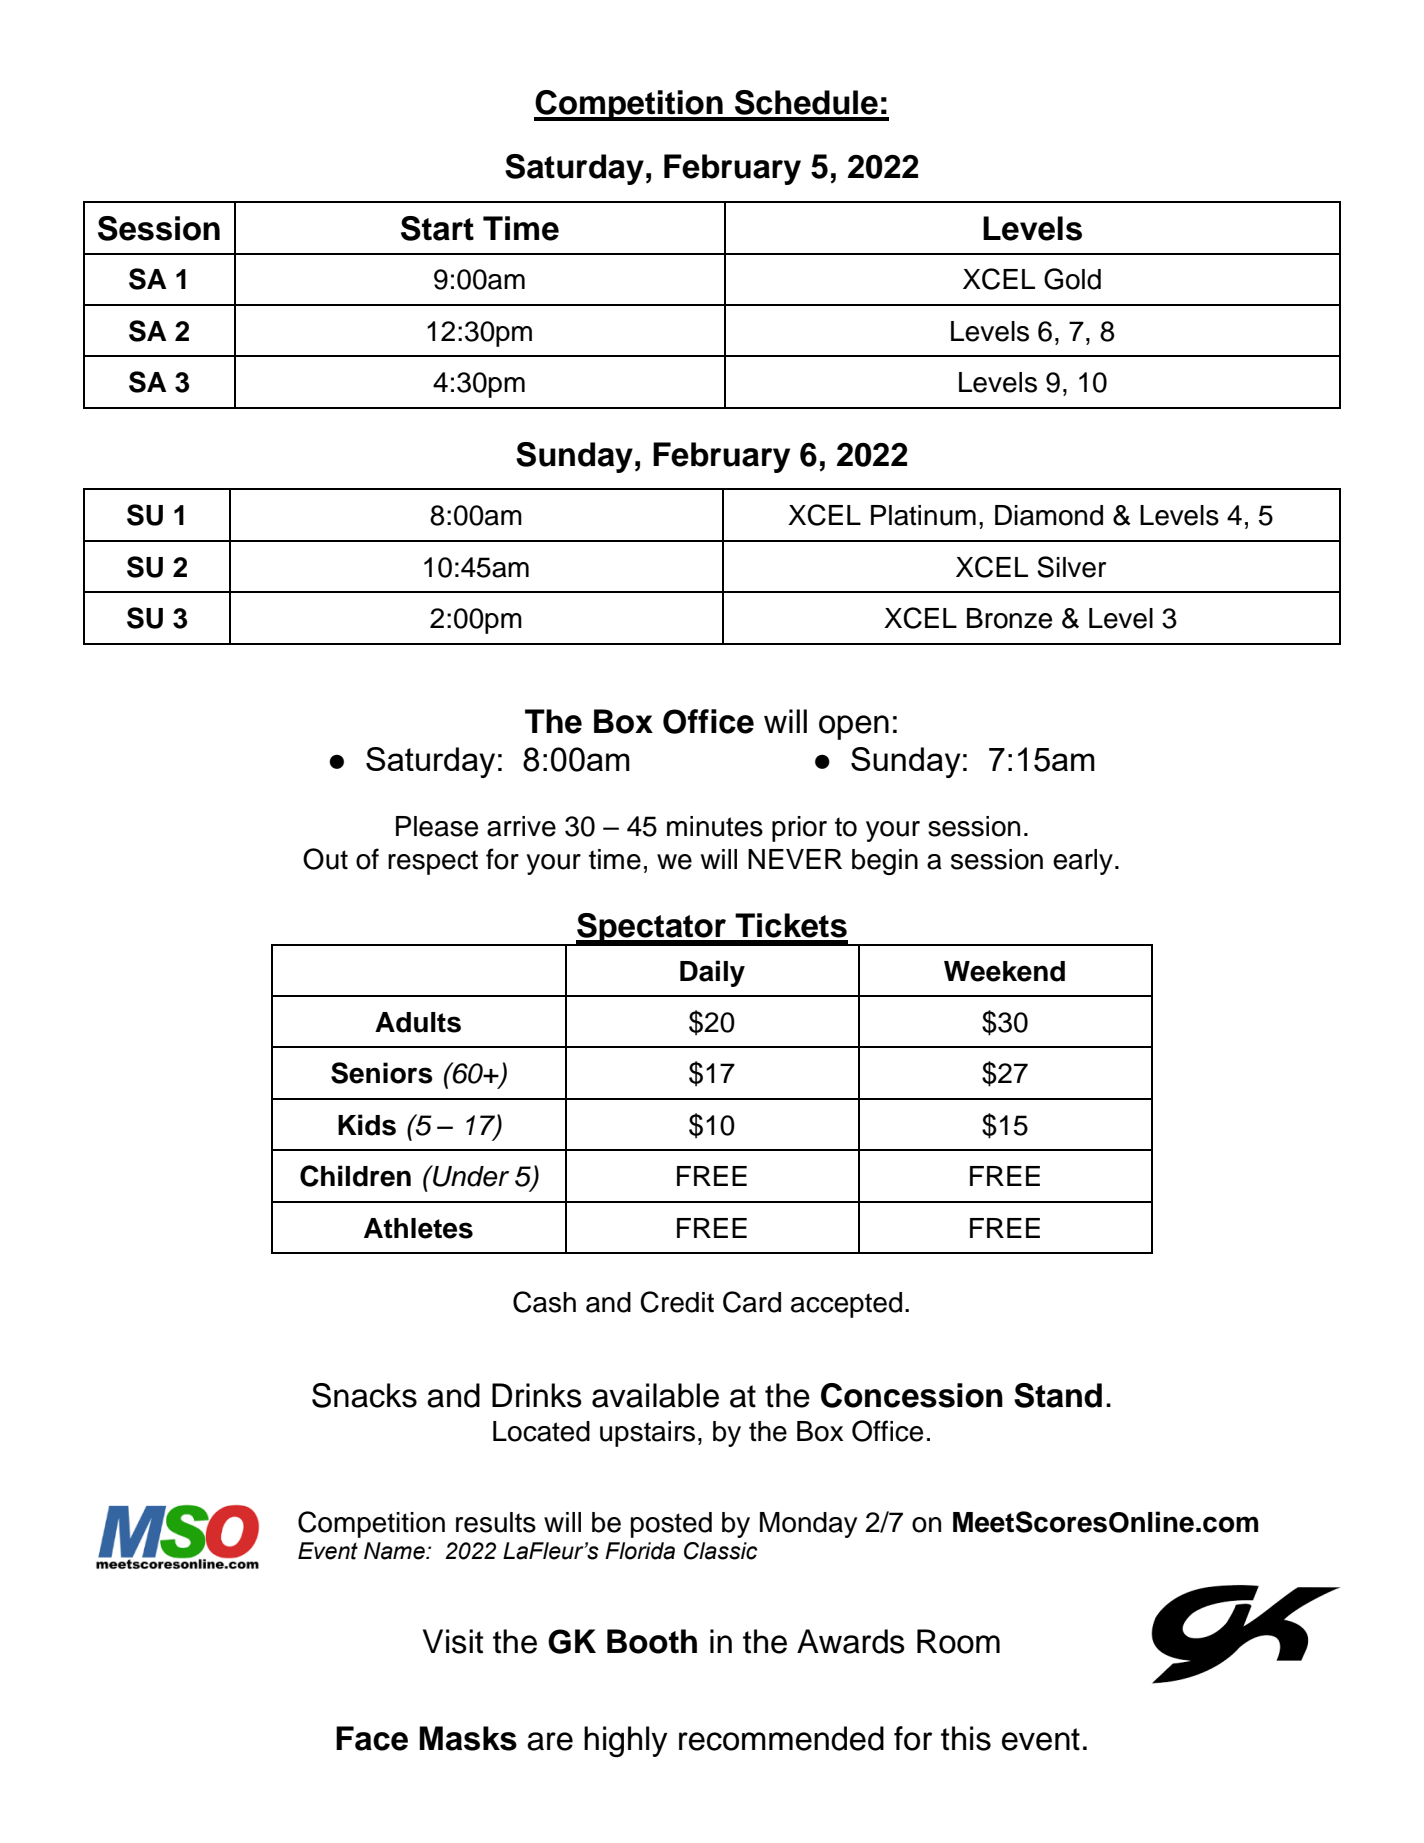 This screenshot has height=1843, width=1424. Describe the element at coordinates (437, 228) in the screenshot. I see `Start` at that location.
